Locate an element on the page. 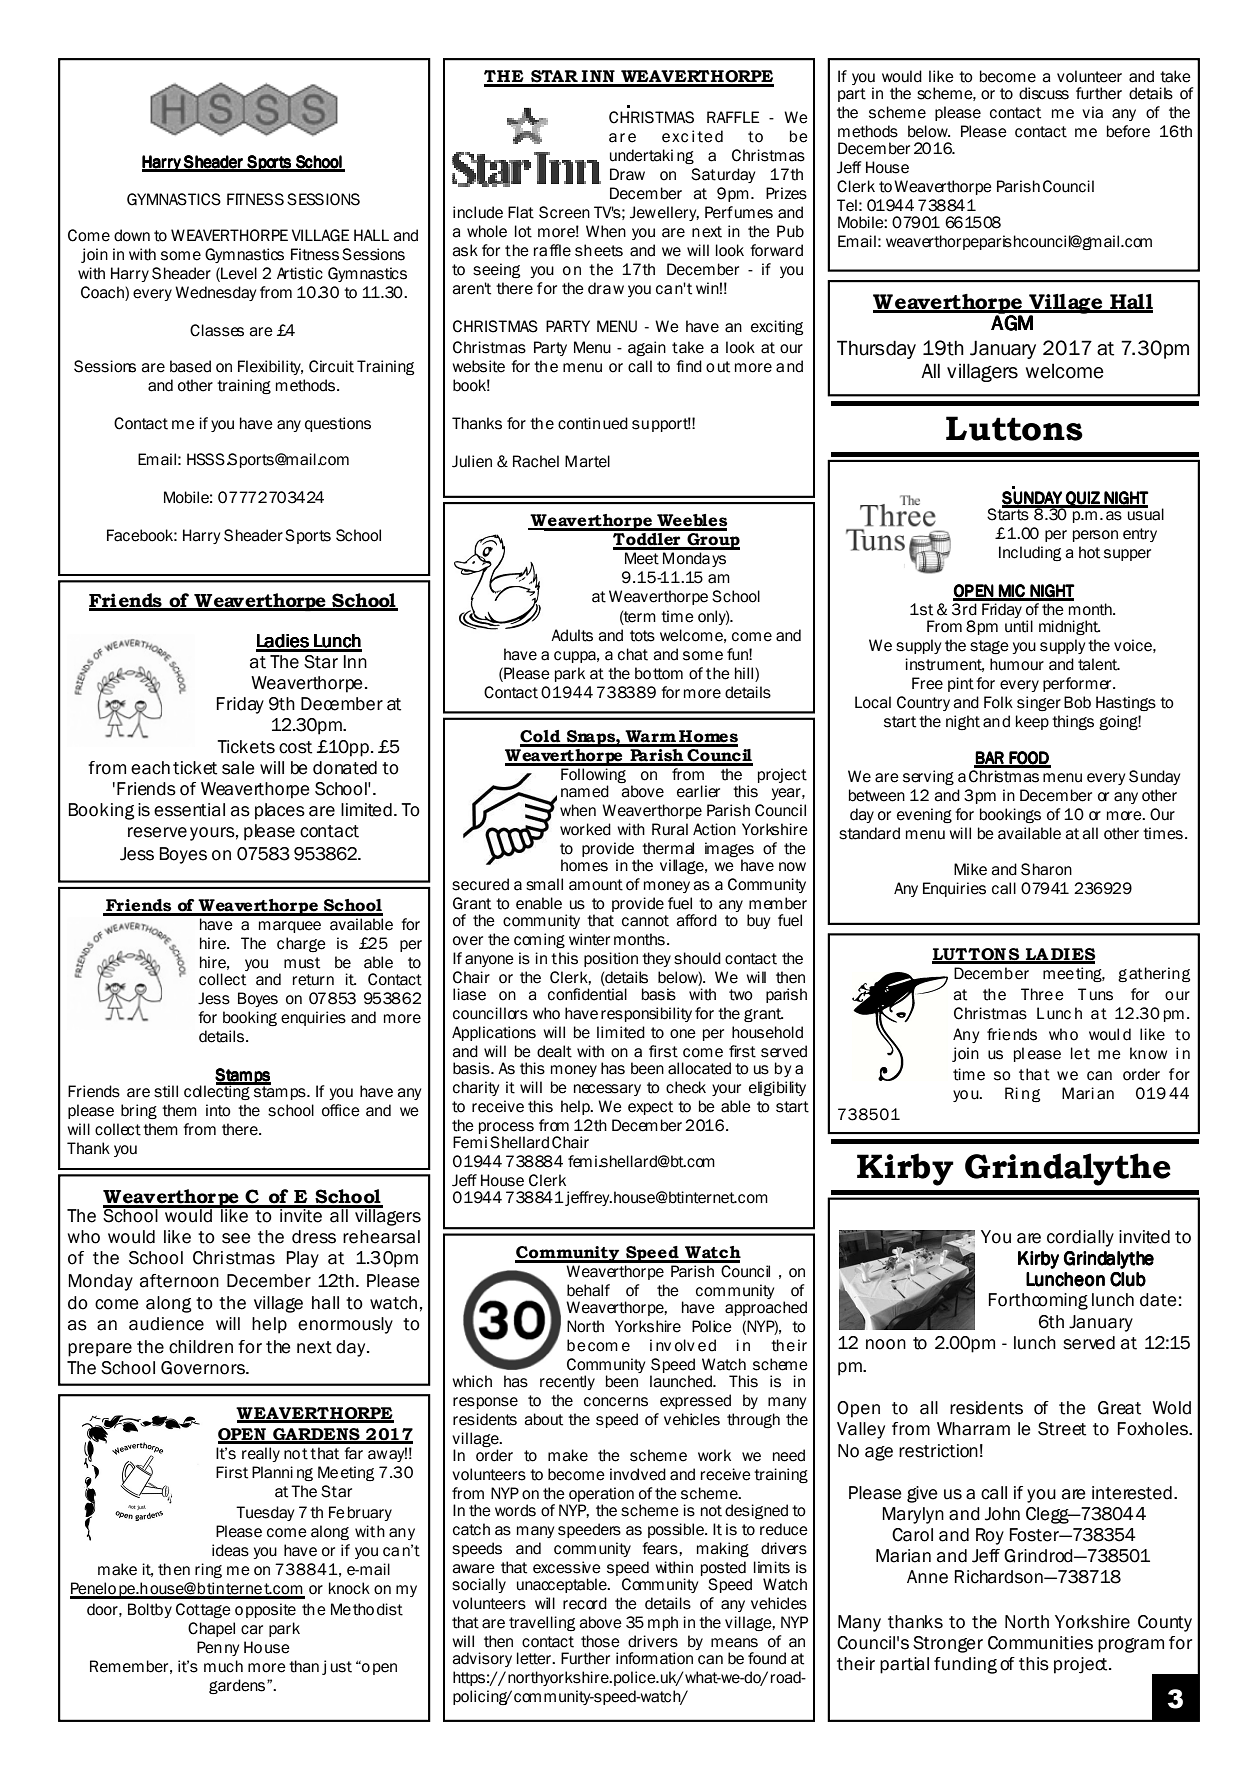 This document has width=1258, height=1780. down is located at coordinates (132, 235).
